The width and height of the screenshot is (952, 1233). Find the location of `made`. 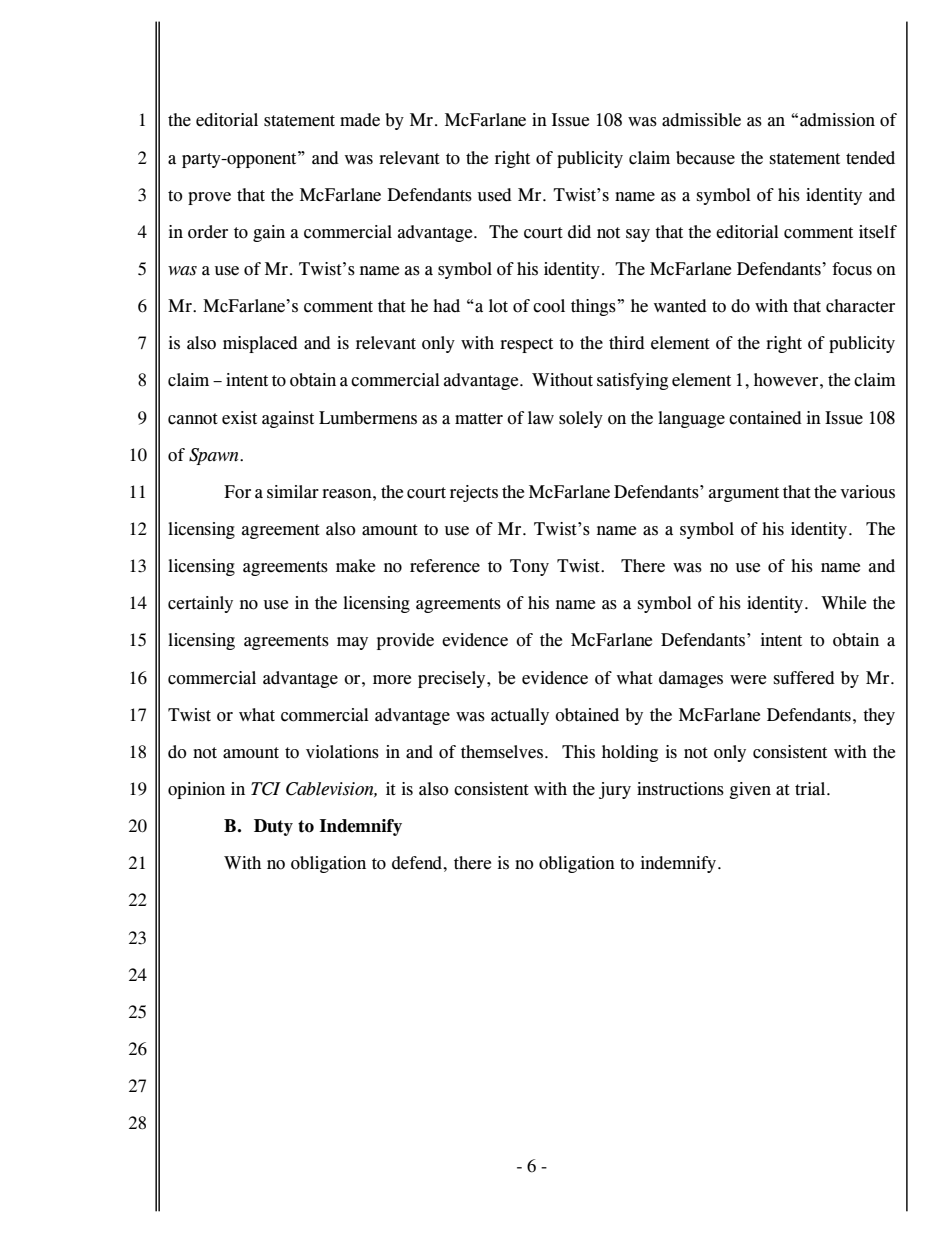

made is located at coordinates (360, 120).
